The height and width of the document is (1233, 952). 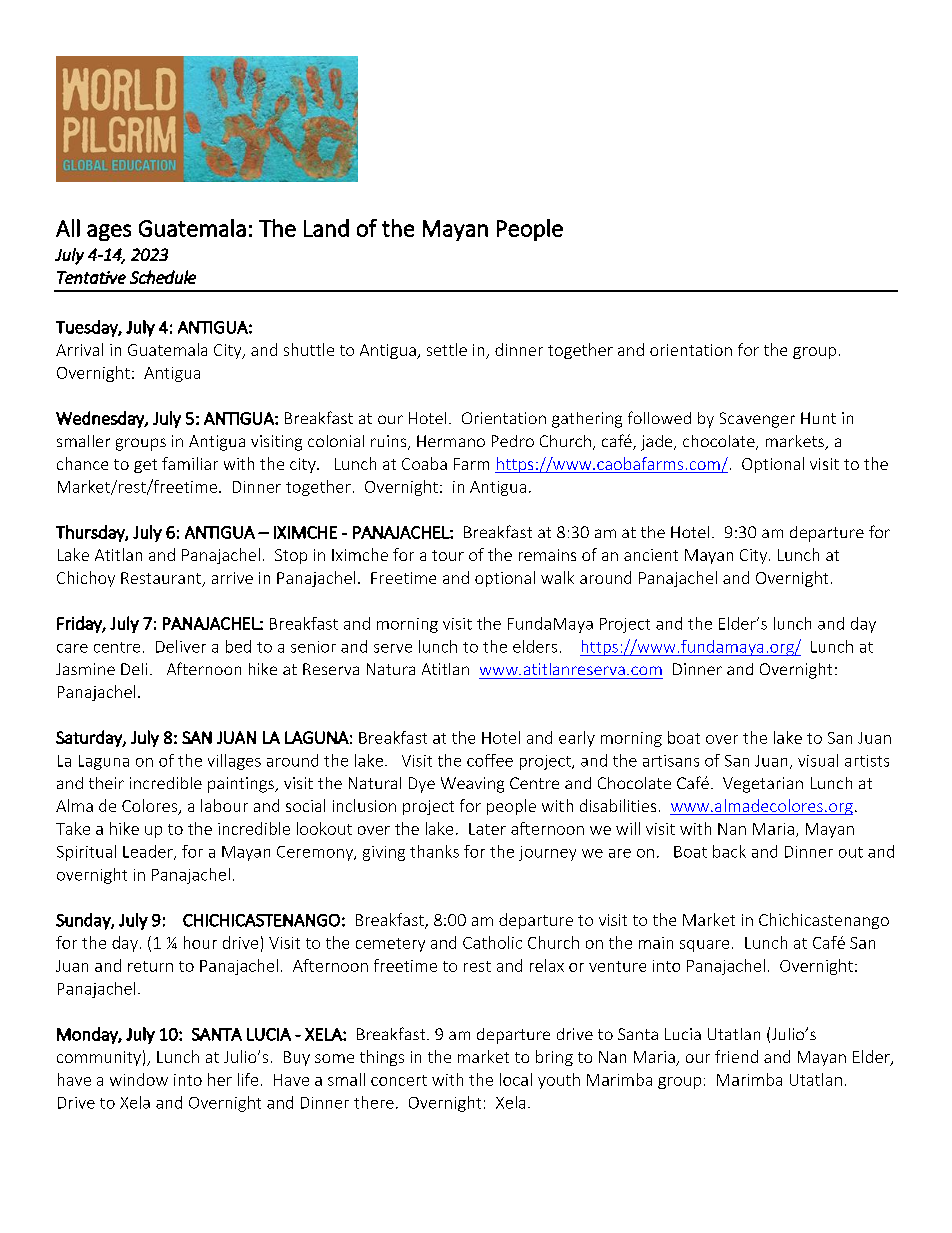 What do you see at coordinates (163, 277) in the document?
I see `Schedule` at bounding box center [163, 277].
